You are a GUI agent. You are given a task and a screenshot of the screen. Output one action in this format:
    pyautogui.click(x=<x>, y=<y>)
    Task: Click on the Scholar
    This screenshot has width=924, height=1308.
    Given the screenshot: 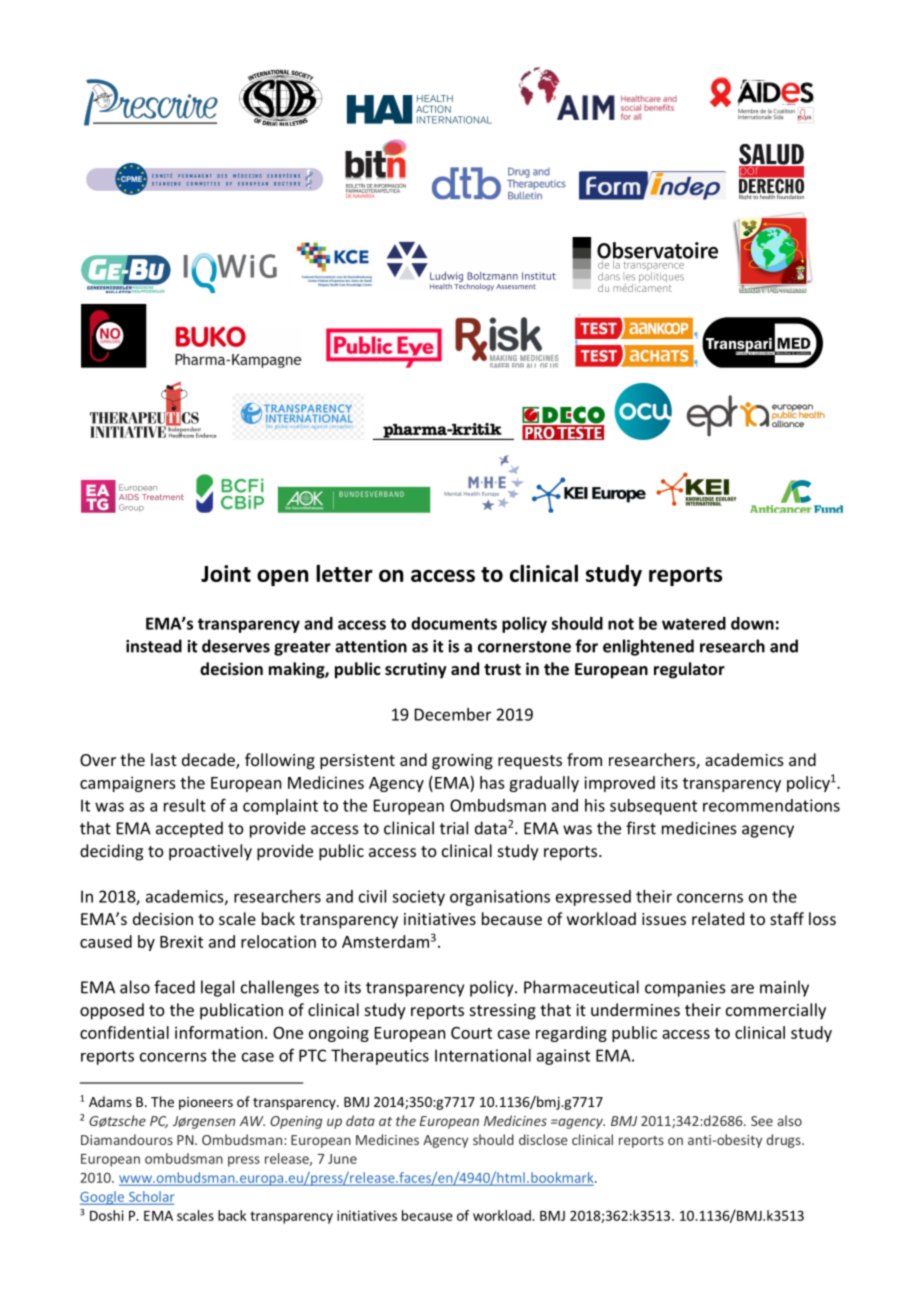 What is the action you would take?
    pyautogui.click(x=151, y=1196)
